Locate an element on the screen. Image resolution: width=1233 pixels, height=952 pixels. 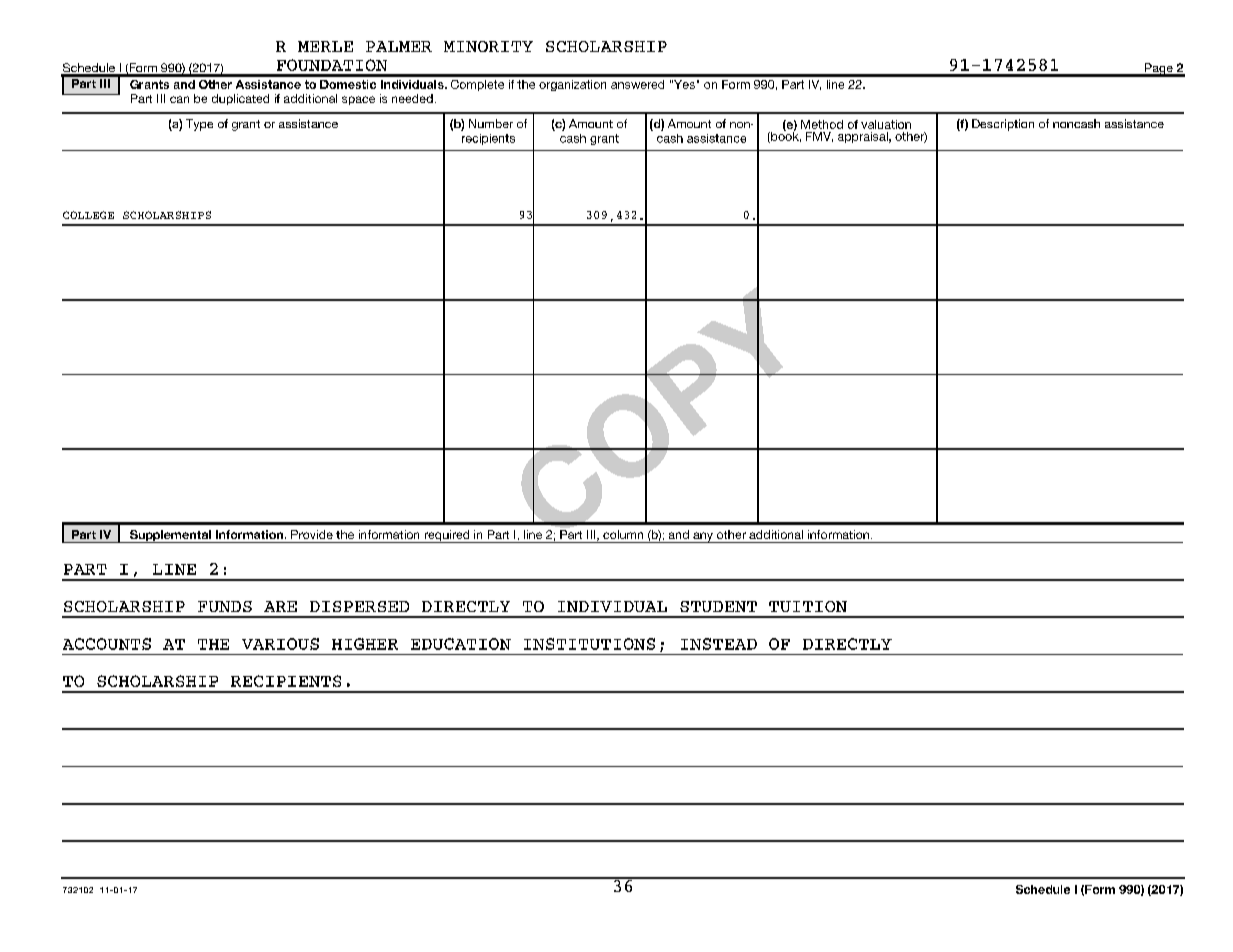
valuation is located at coordinates (886, 124).
